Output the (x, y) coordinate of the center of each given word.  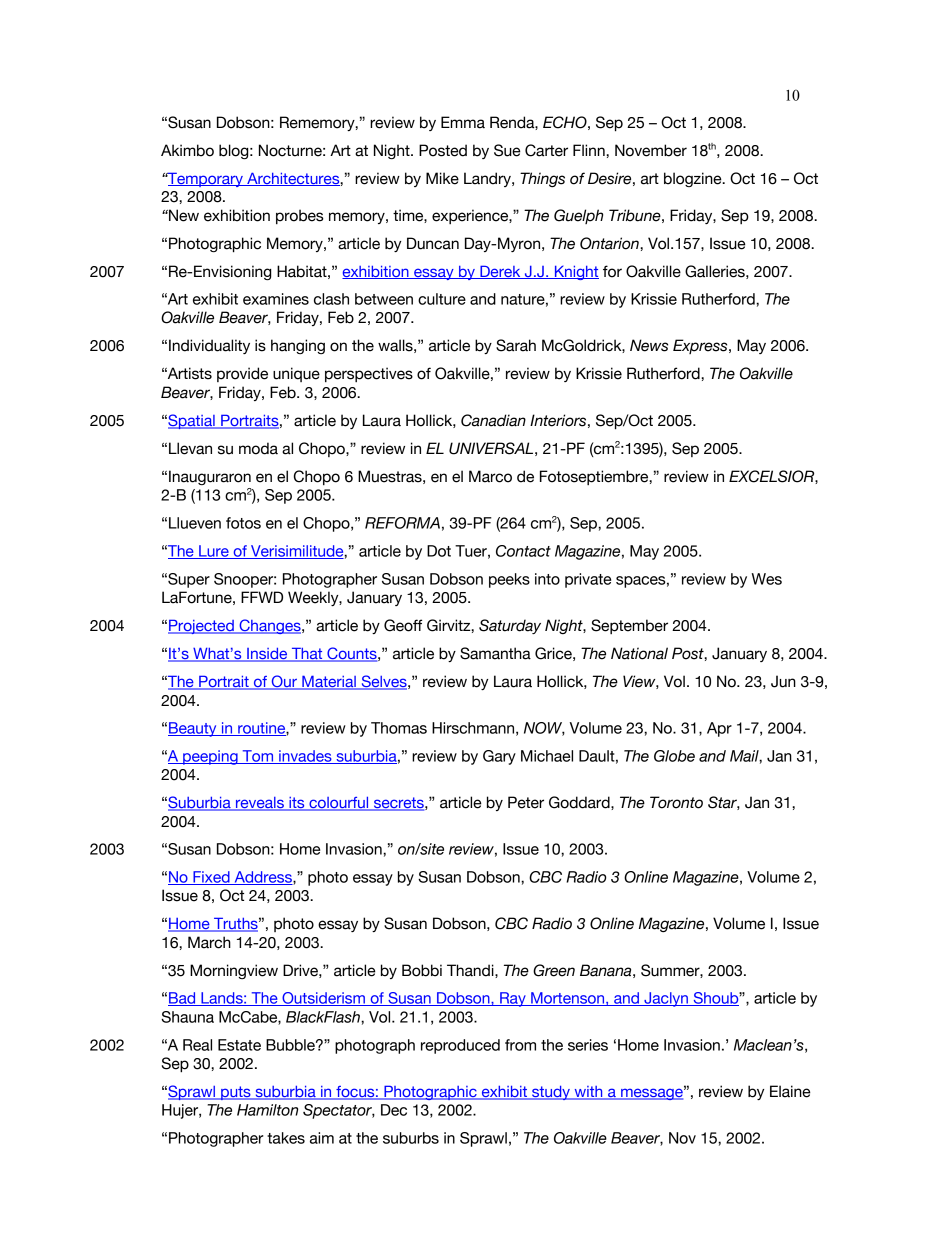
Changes (270, 626)
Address (263, 878)
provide (242, 374)
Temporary (205, 179)
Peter (526, 802)
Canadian (493, 420)
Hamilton (267, 1110)
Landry (488, 179)
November (651, 150)
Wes (767, 579)
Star (724, 803)
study (551, 1092)
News (649, 345)
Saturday (510, 626)
